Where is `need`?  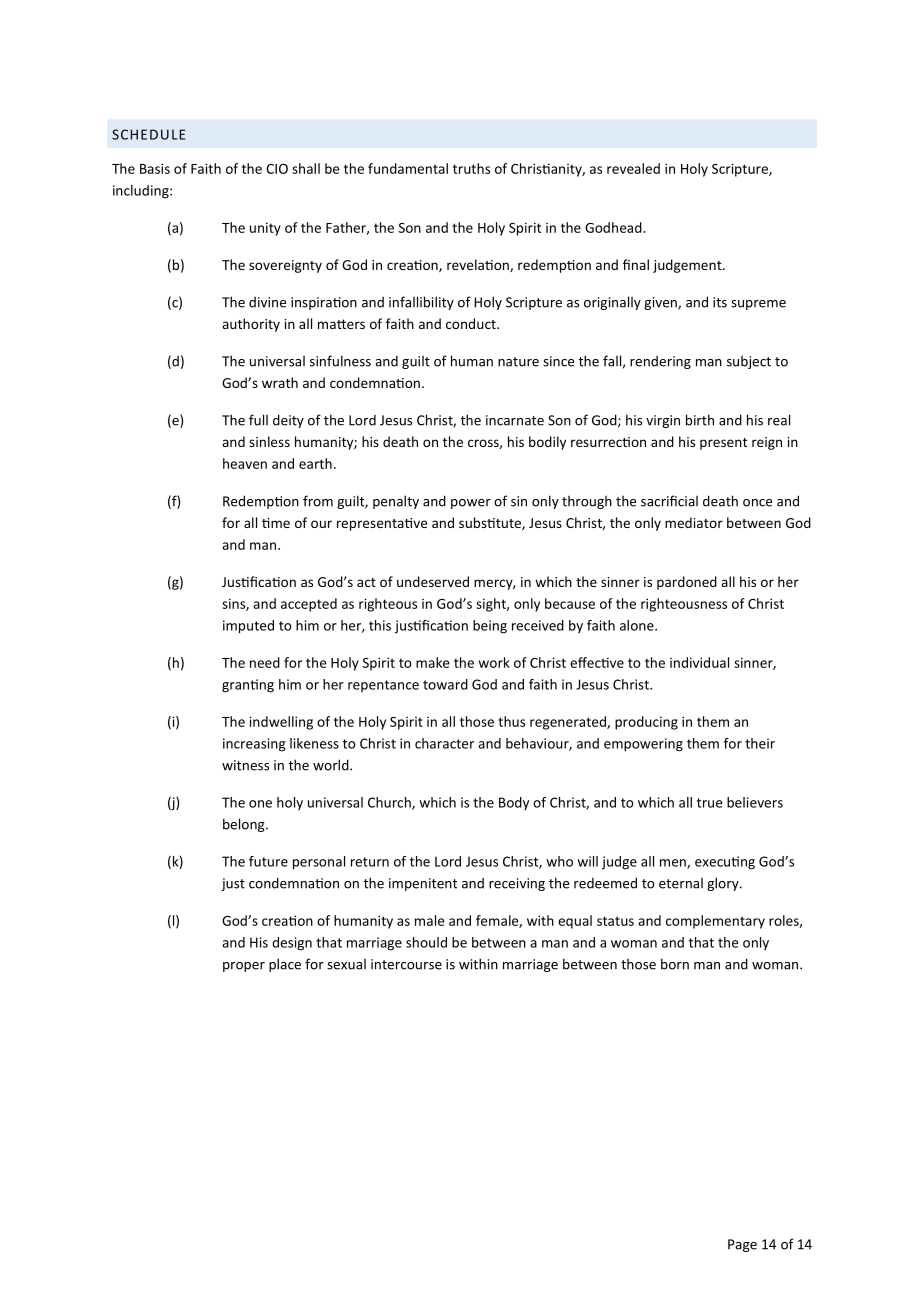 need is located at coordinates (265, 662).
